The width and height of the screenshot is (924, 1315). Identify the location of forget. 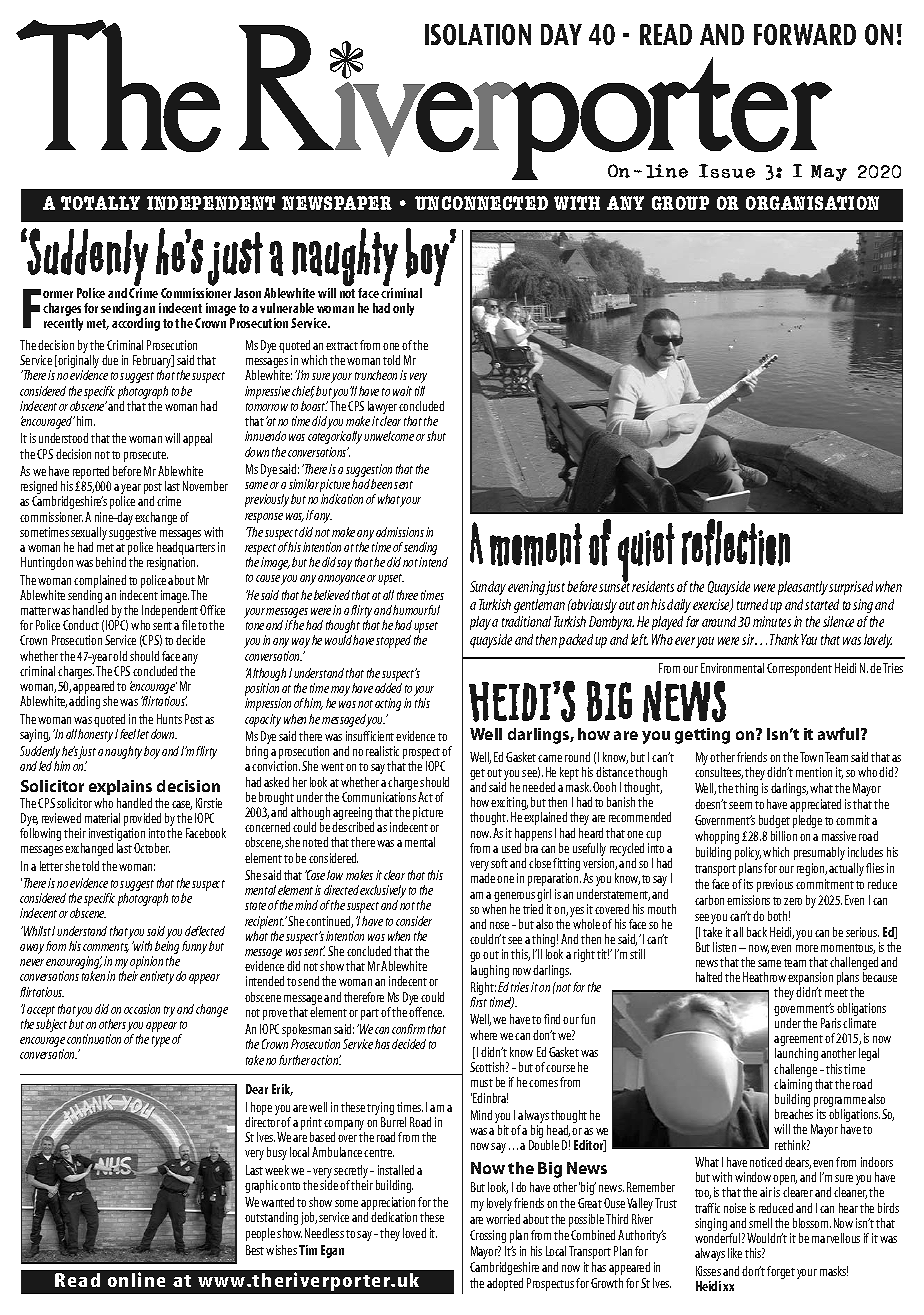
(781, 1272).
